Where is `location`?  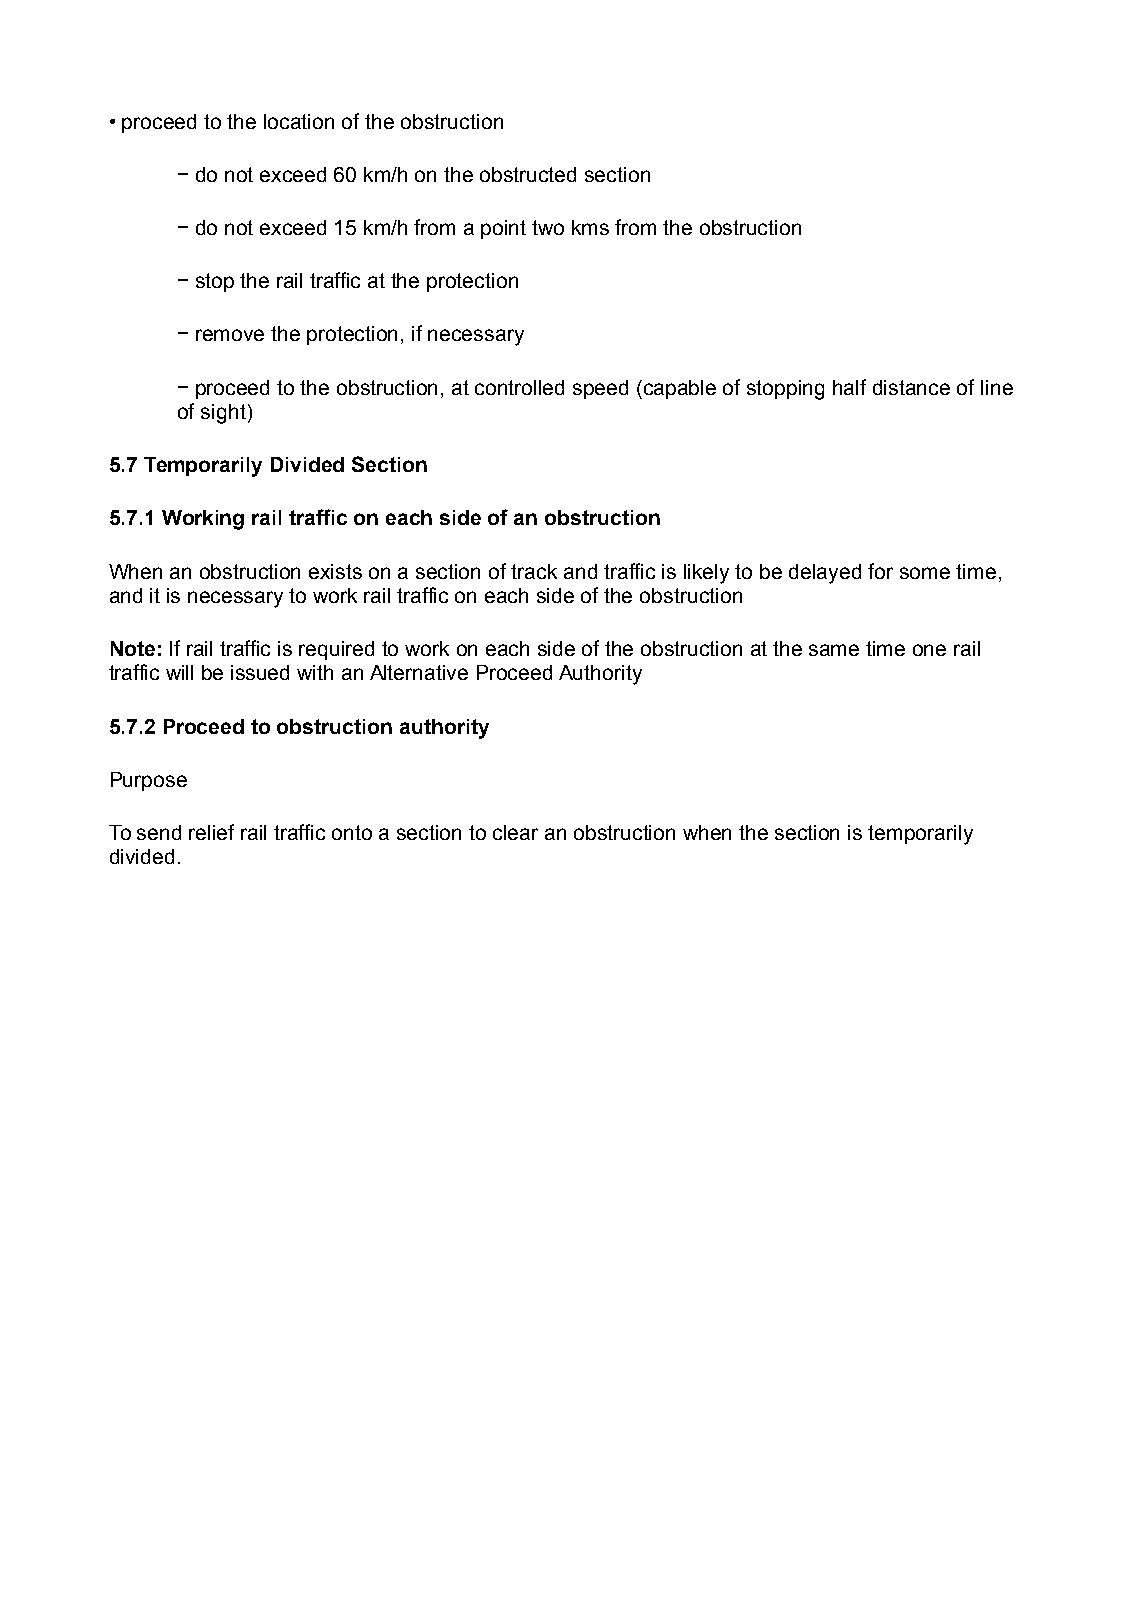 location is located at coordinates (299, 121).
